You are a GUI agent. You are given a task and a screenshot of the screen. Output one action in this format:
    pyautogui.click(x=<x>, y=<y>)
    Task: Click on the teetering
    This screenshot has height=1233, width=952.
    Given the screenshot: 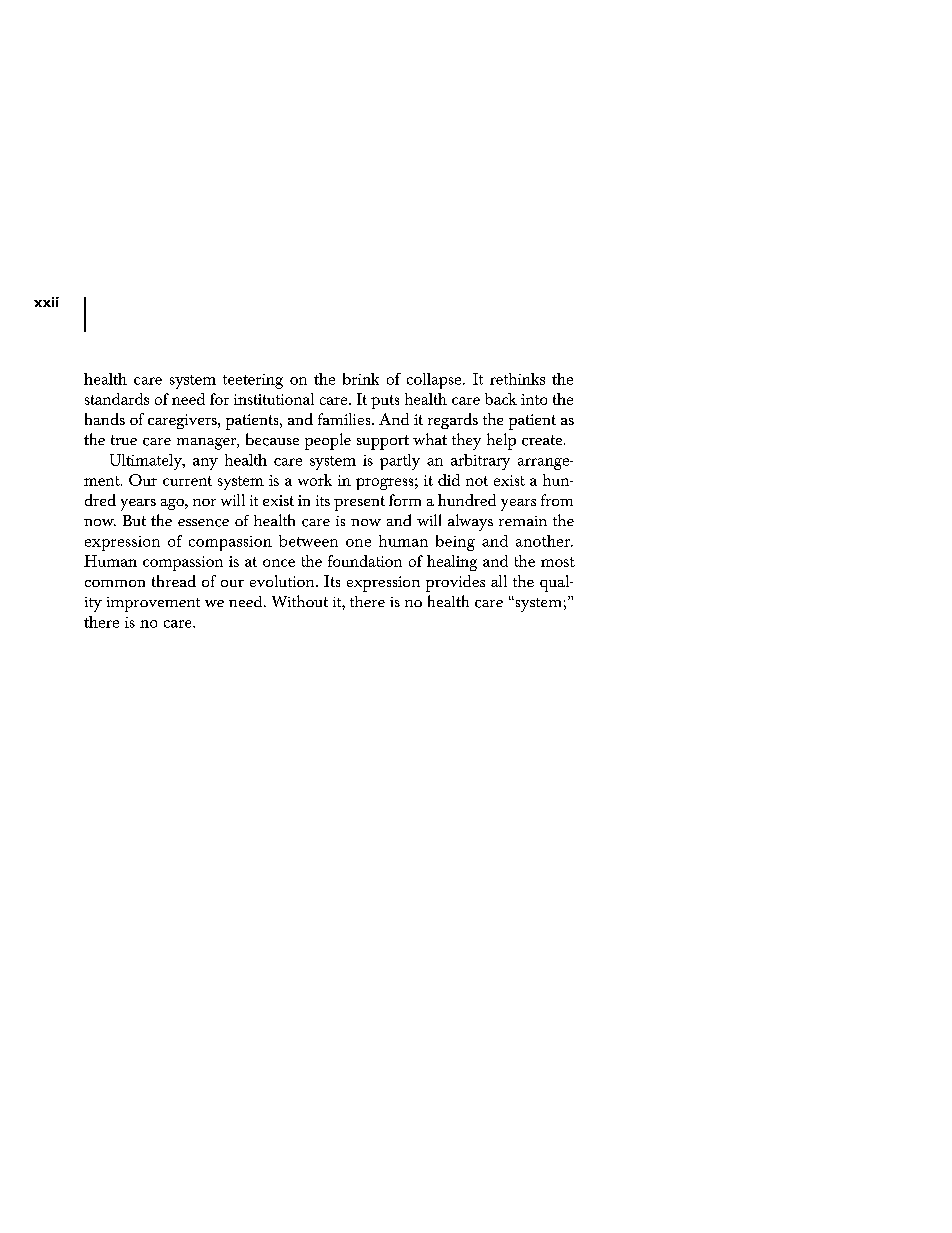 What is the action you would take?
    pyautogui.click(x=253, y=381)
